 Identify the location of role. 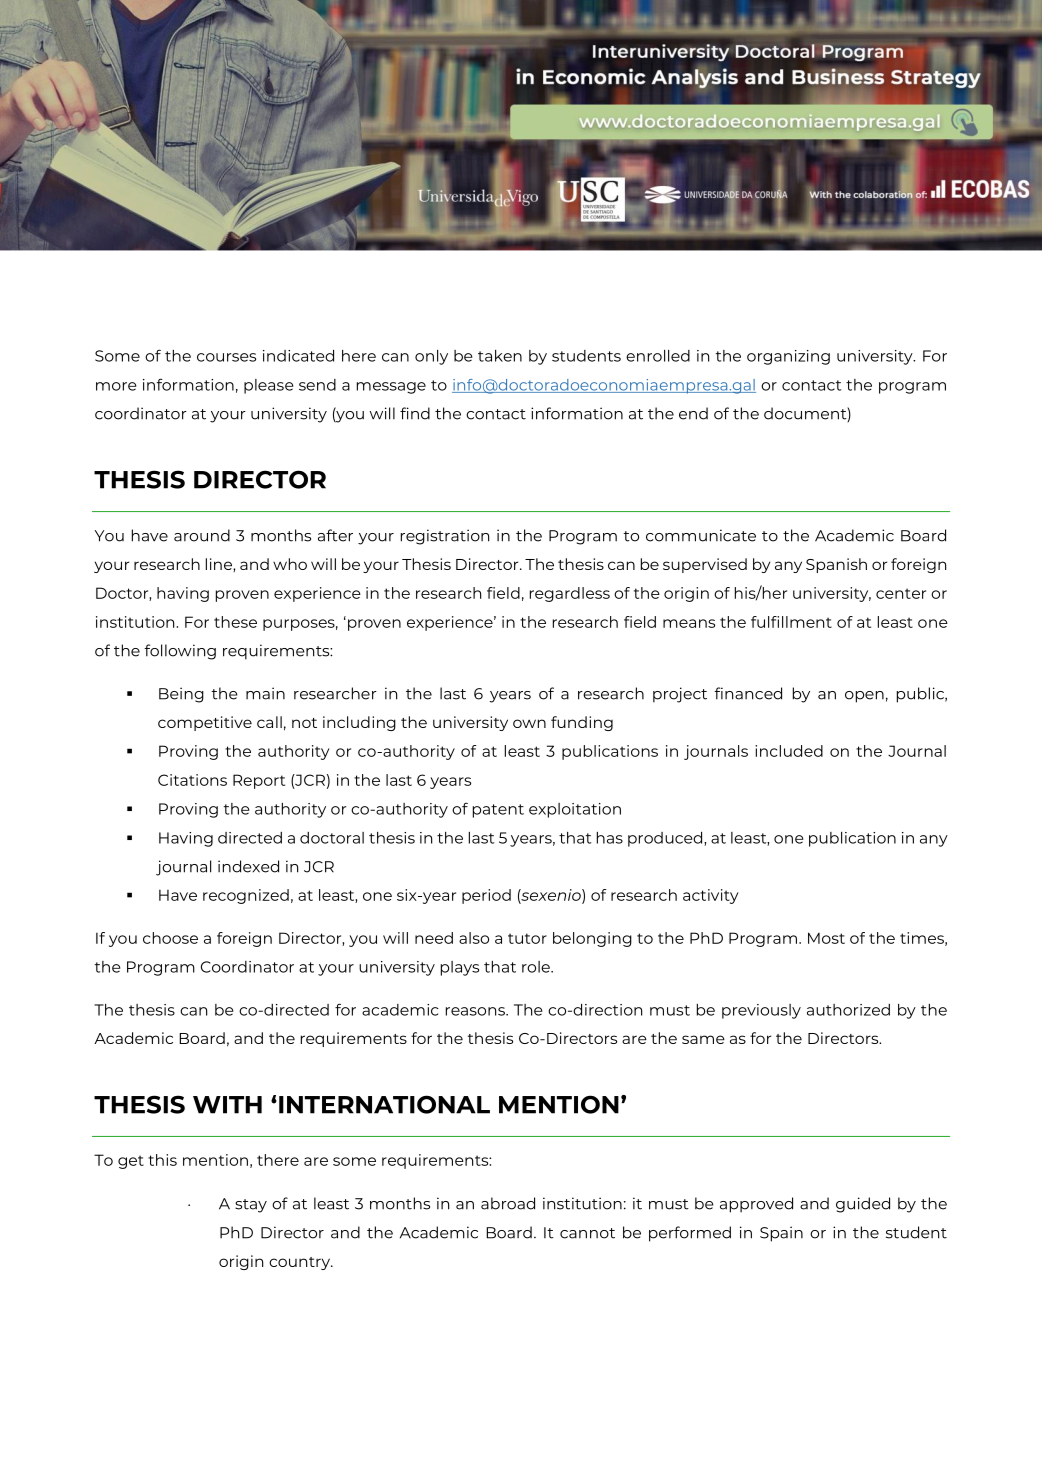
(537, 967).
